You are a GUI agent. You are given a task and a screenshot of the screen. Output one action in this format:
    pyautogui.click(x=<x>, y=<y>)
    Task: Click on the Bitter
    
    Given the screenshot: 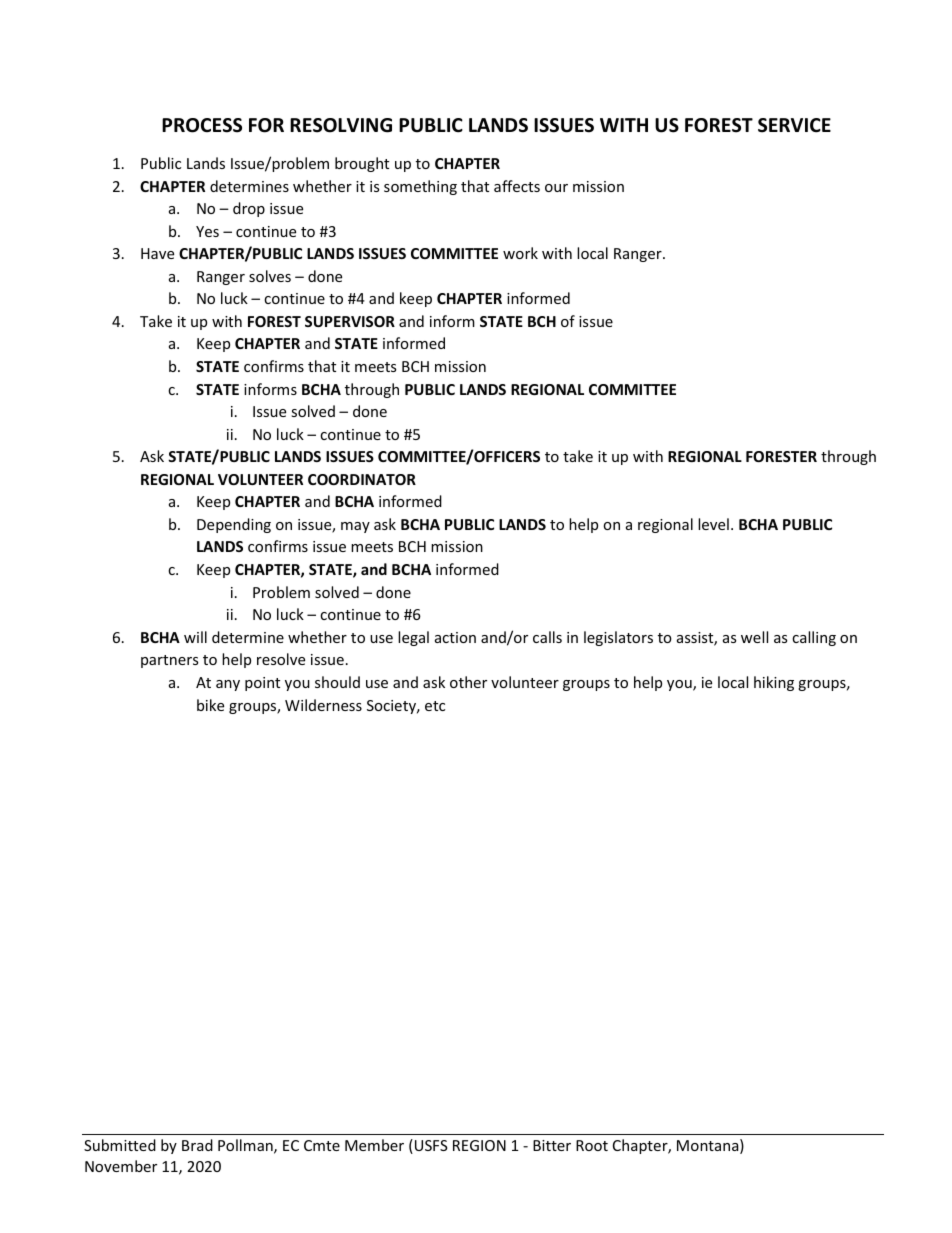 What is the action you would take?
    pyautogui.click(x=552, y=1145)
